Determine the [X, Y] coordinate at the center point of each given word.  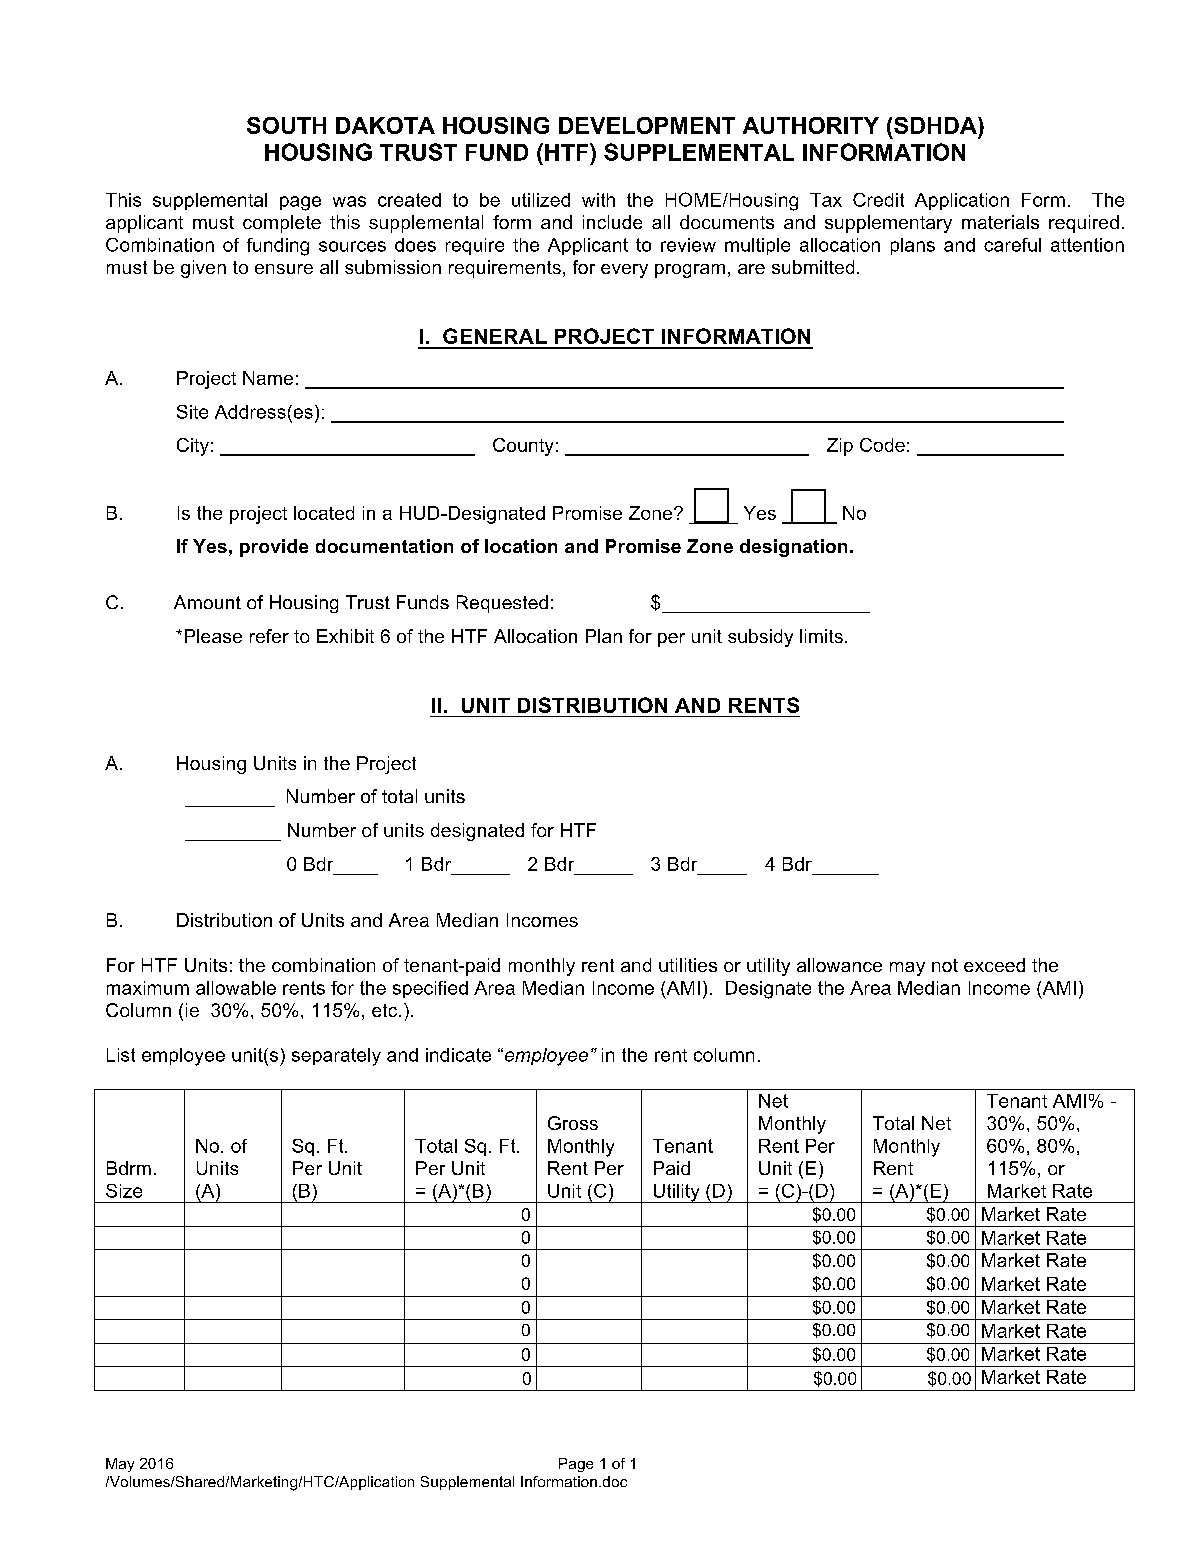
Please [213, 636]
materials [1000, 222]
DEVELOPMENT [647, 125]
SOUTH [286, 125]
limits [821, 636]
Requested [502, 604]
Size [124, 1191]
